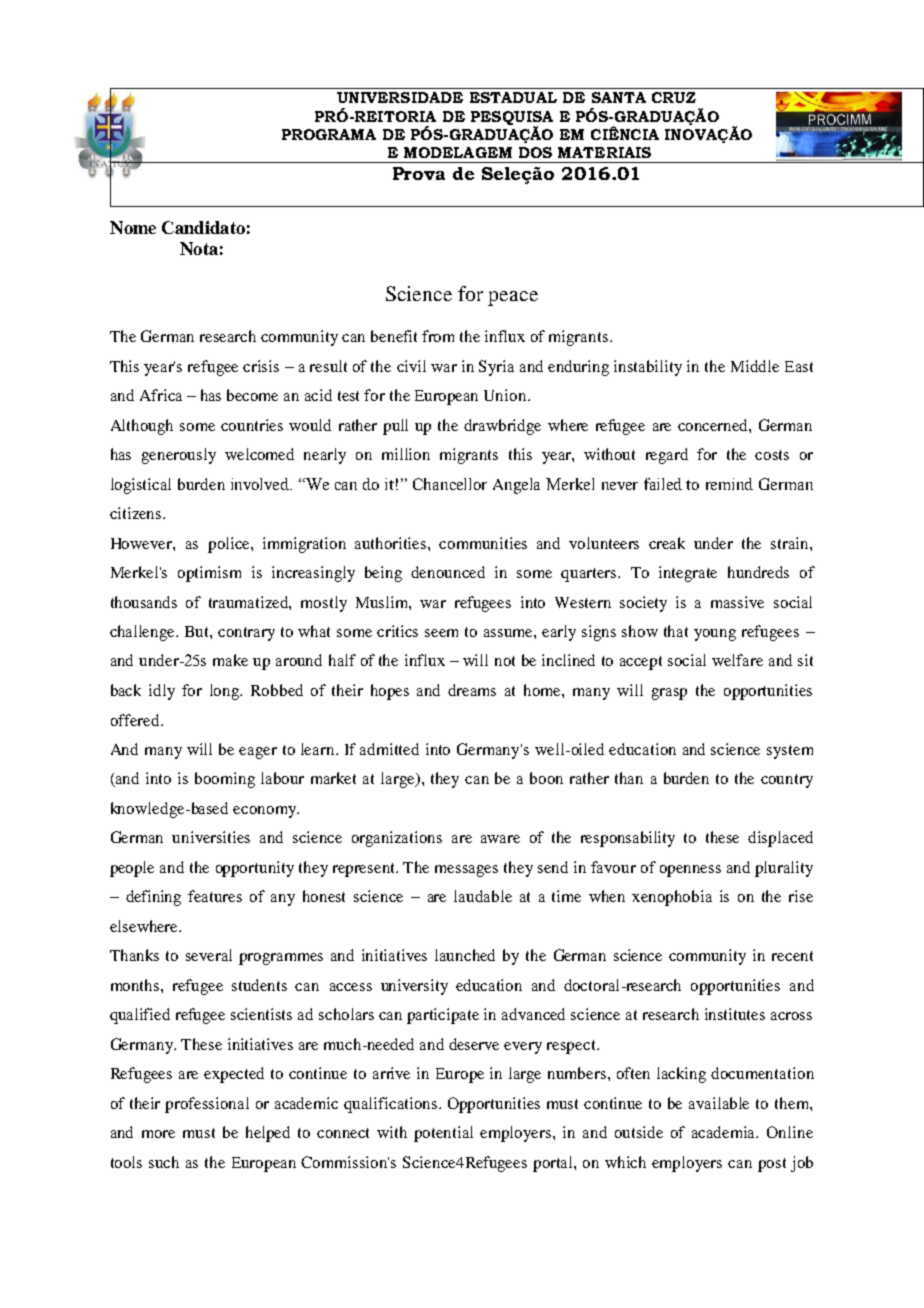 Image resolution: width=924 pixels, height=1308 pixels. What do you see at coordinates (674, 97) in the screenshot?
I see `CRUZ` at bounding box center [674, 97].
